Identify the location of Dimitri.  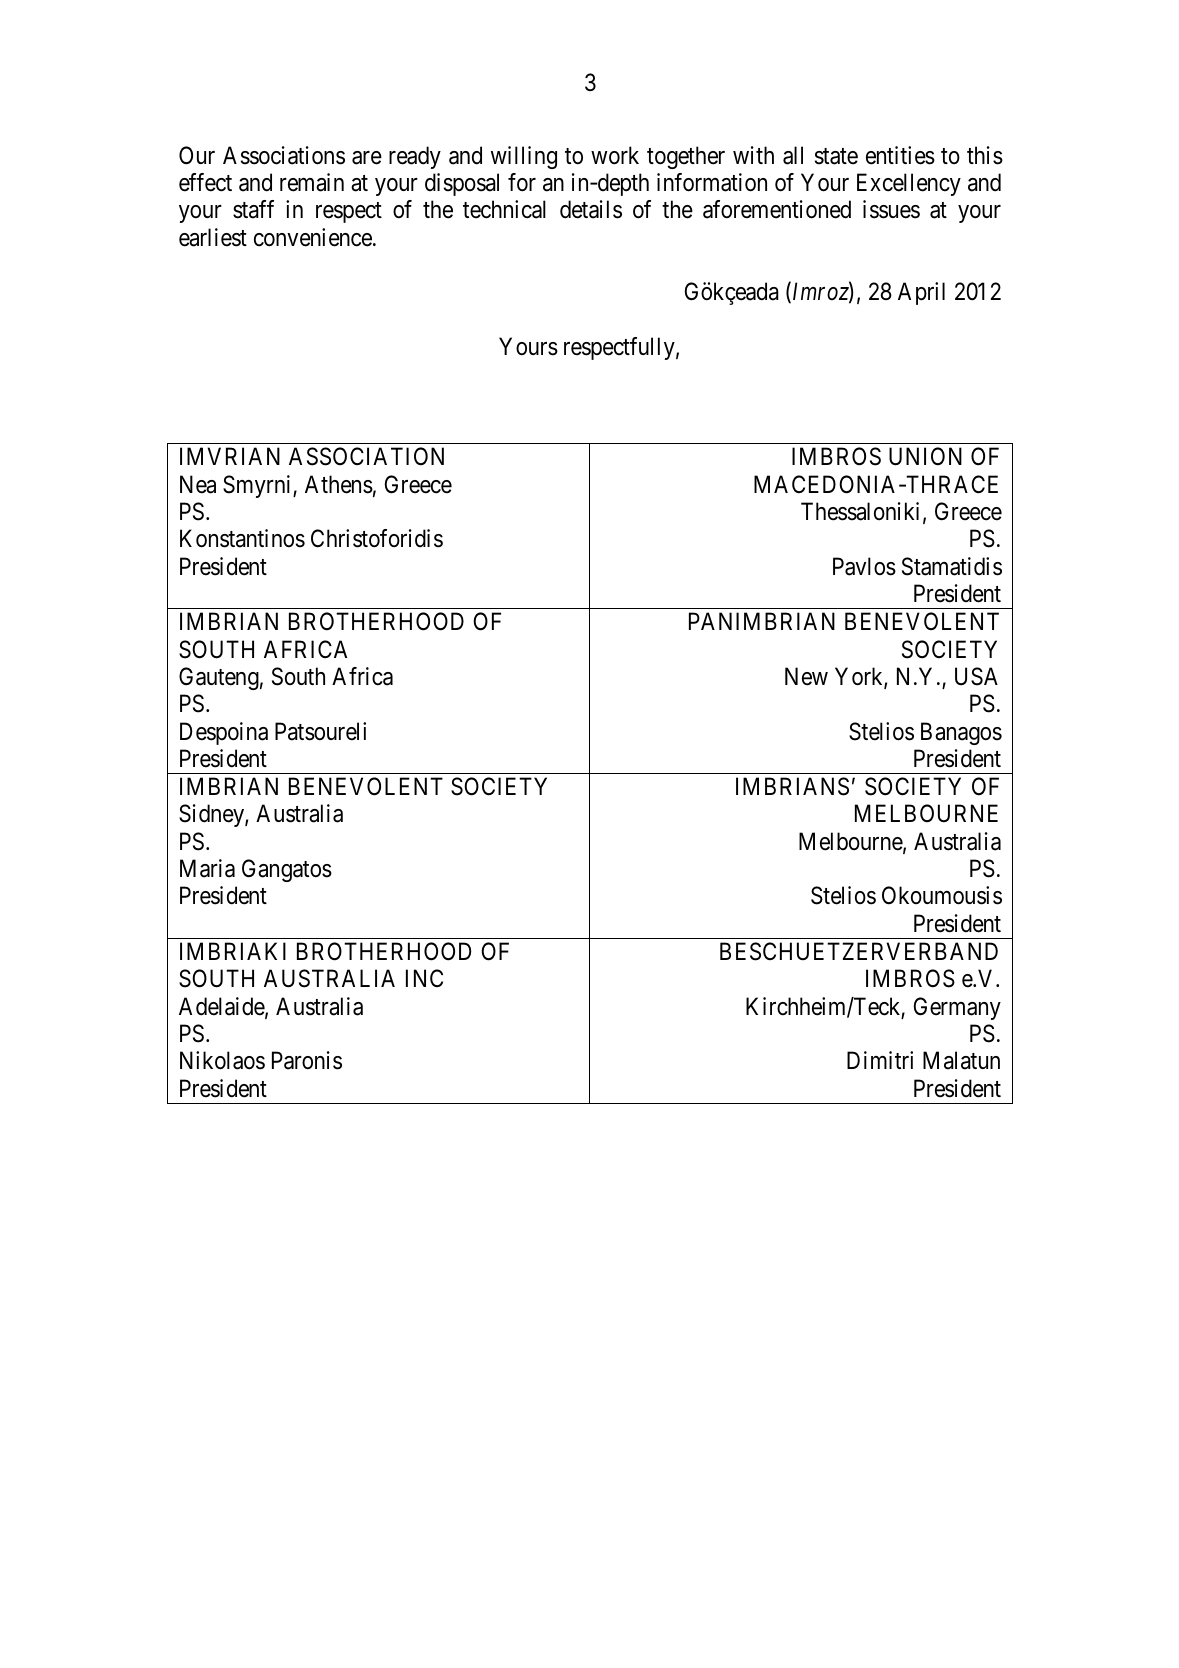
(880, 1060).
